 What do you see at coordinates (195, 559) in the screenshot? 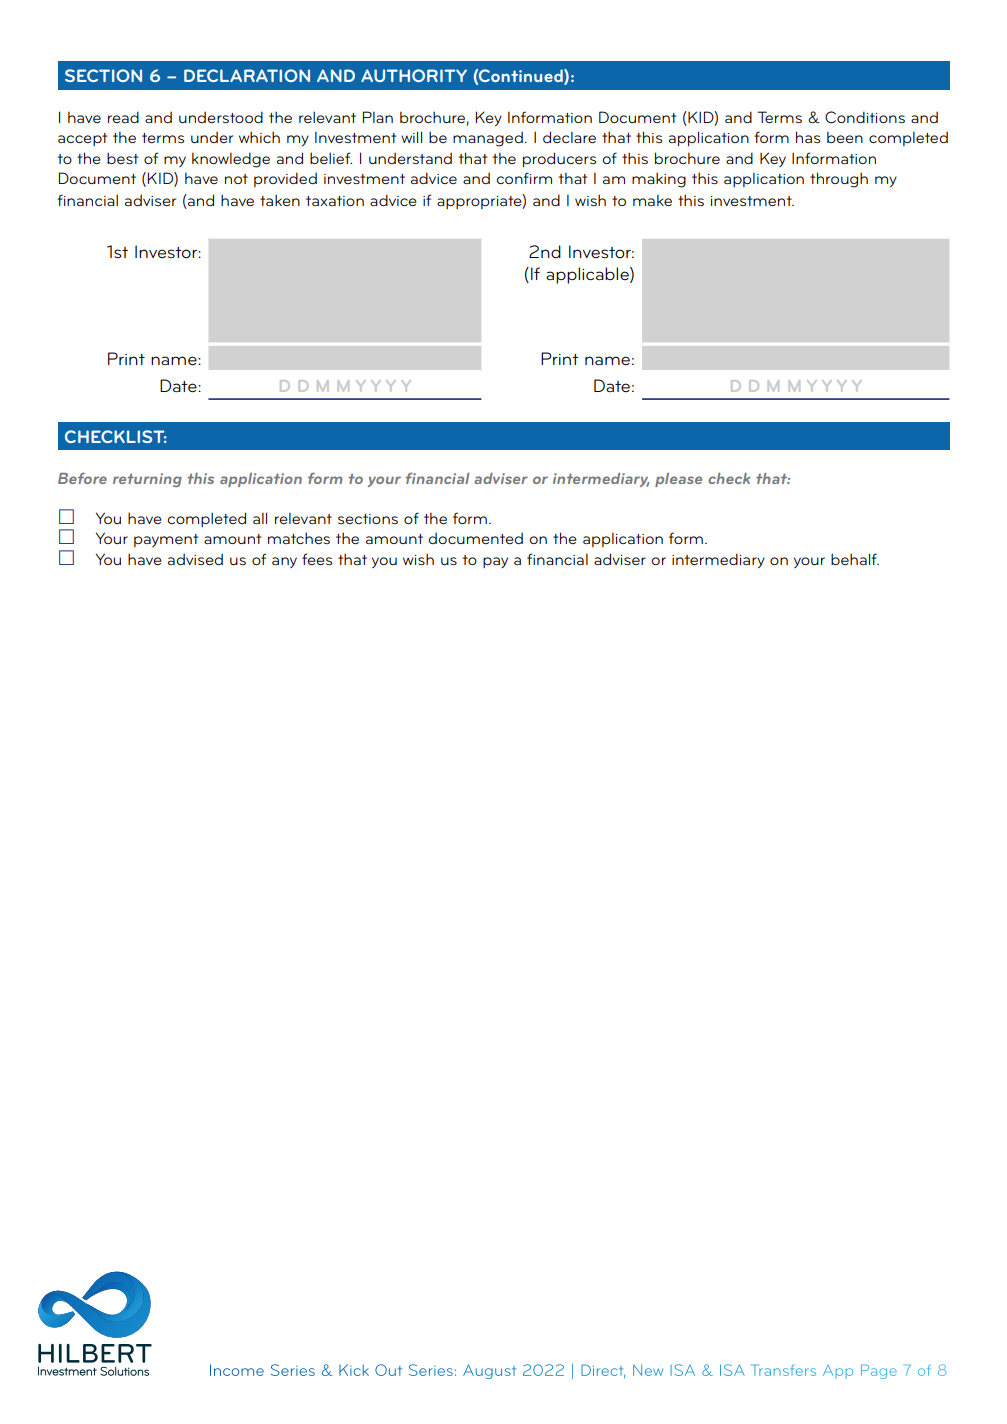
I see `advised` at bounding box center [195, 559].
